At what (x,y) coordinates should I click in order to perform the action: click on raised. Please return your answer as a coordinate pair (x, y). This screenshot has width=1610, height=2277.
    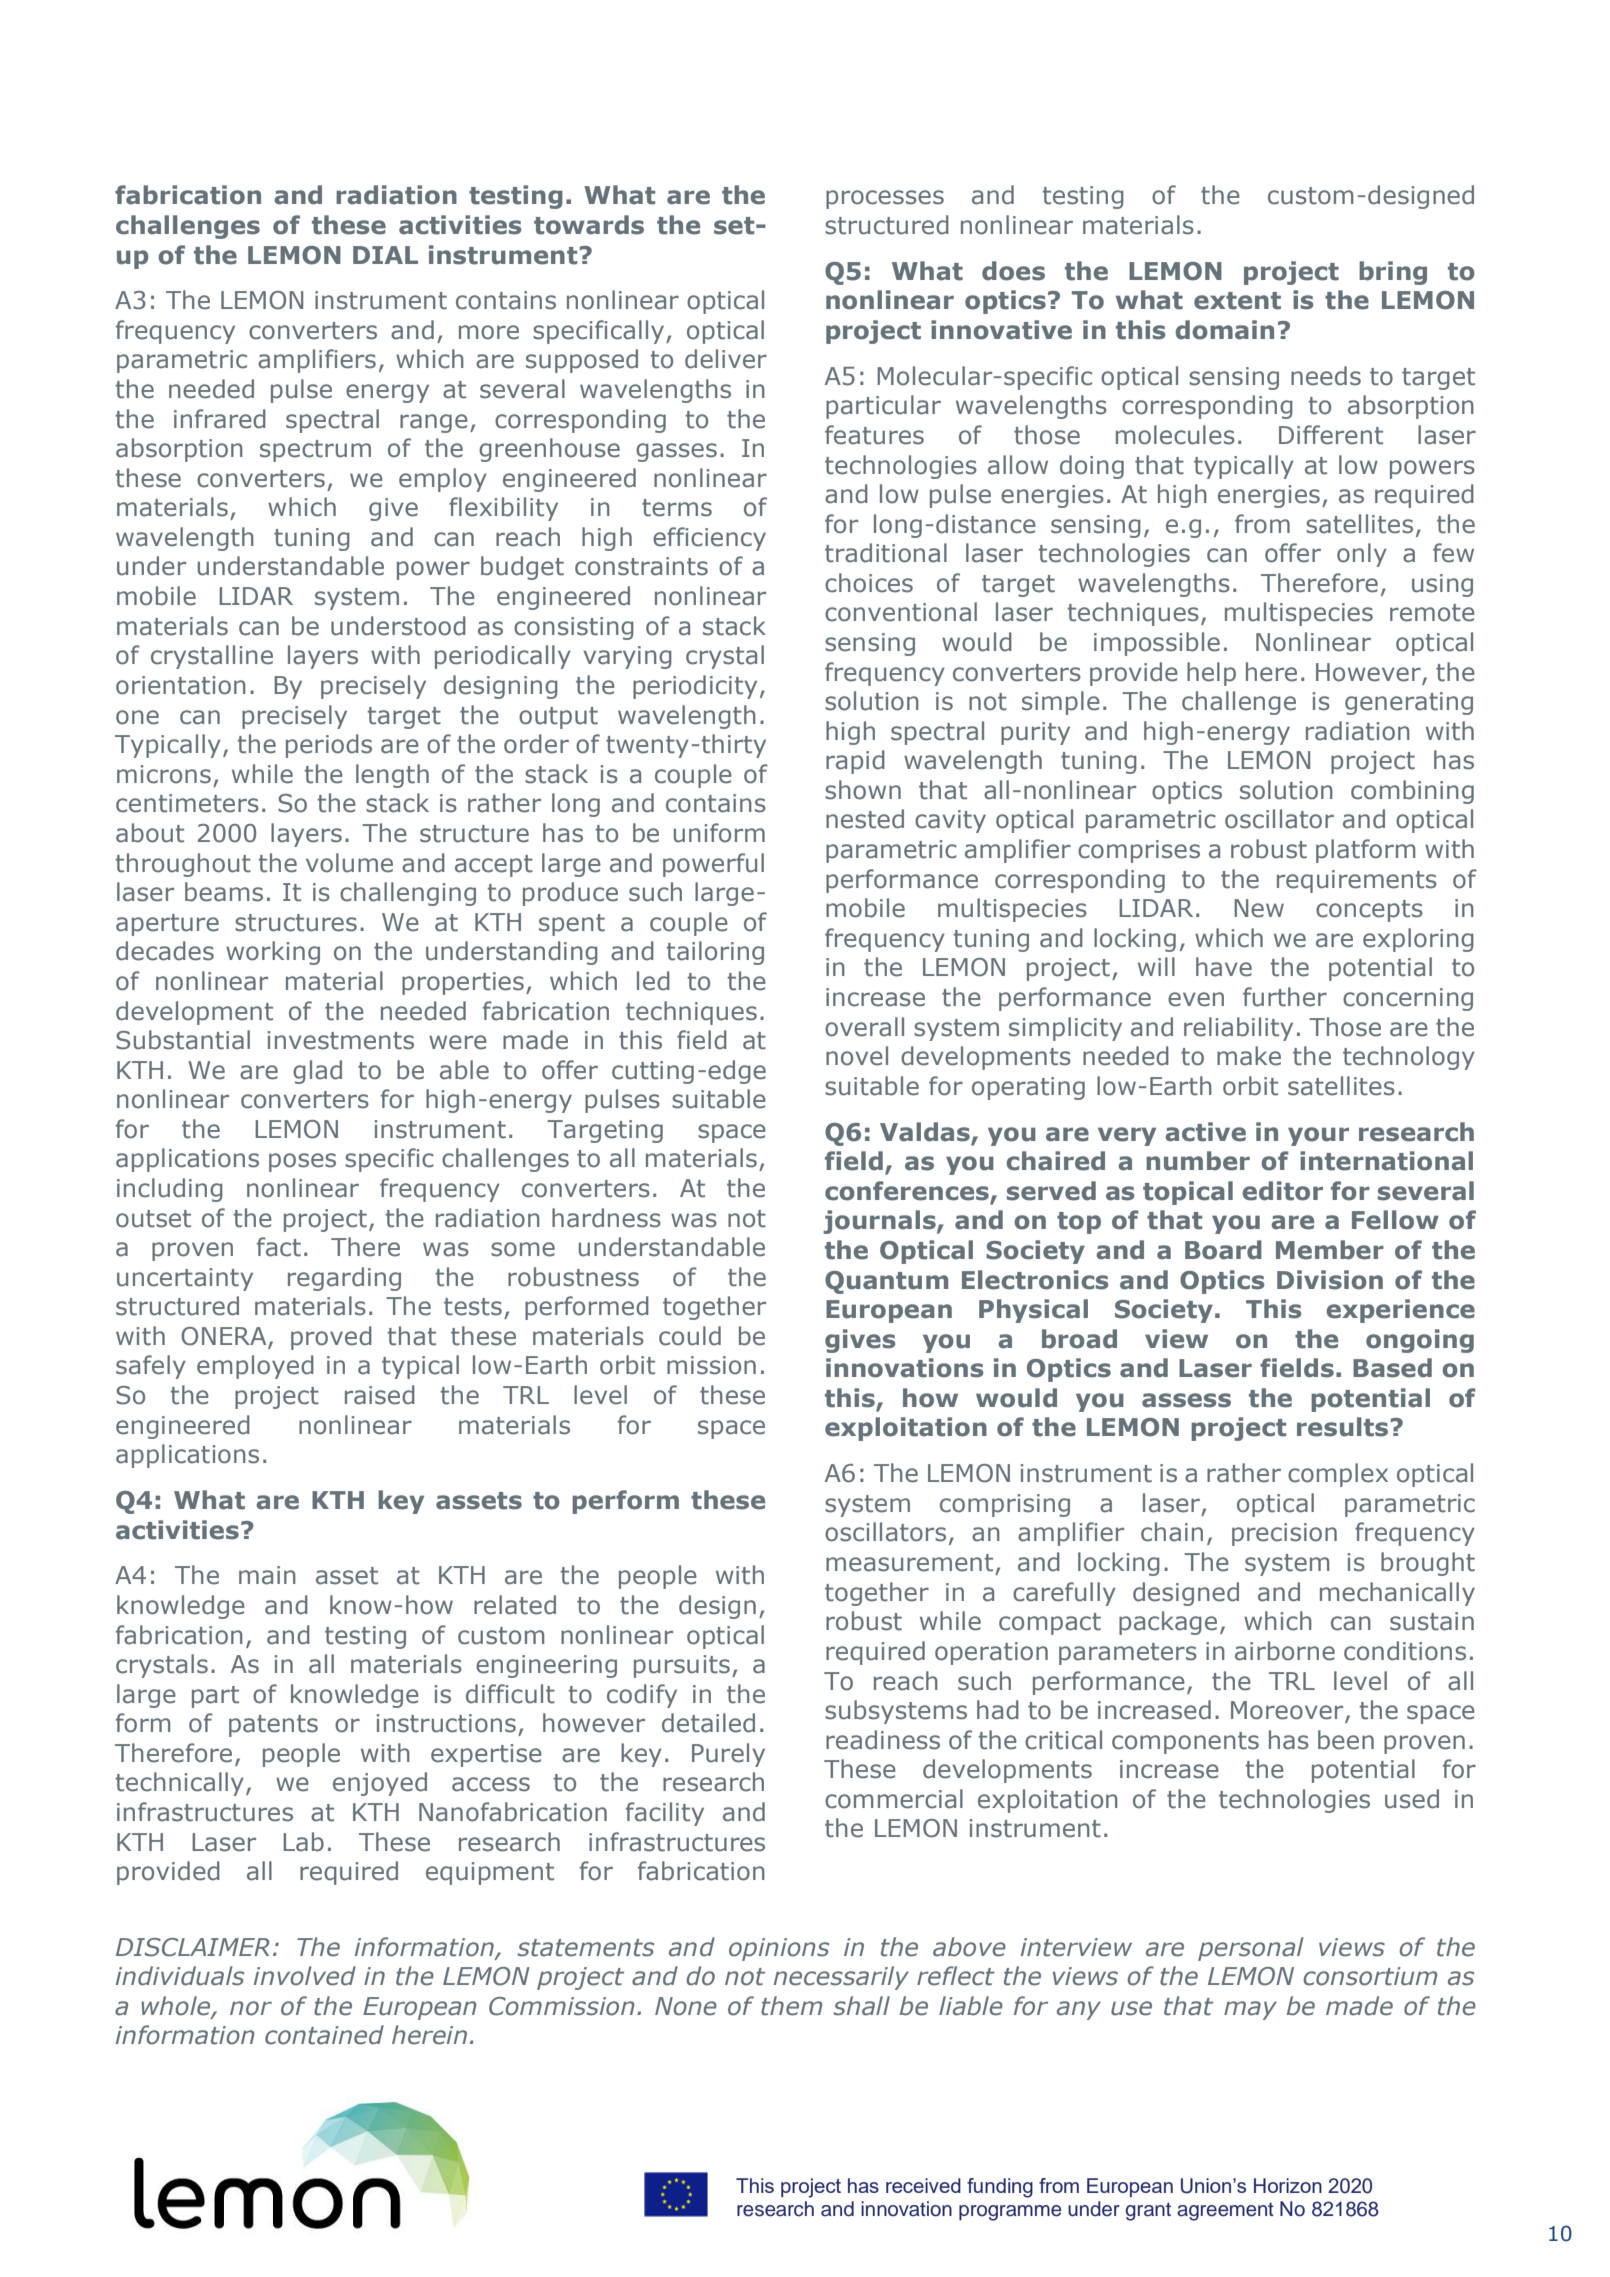
    Looking at the image, I should click on (380, 1395).
